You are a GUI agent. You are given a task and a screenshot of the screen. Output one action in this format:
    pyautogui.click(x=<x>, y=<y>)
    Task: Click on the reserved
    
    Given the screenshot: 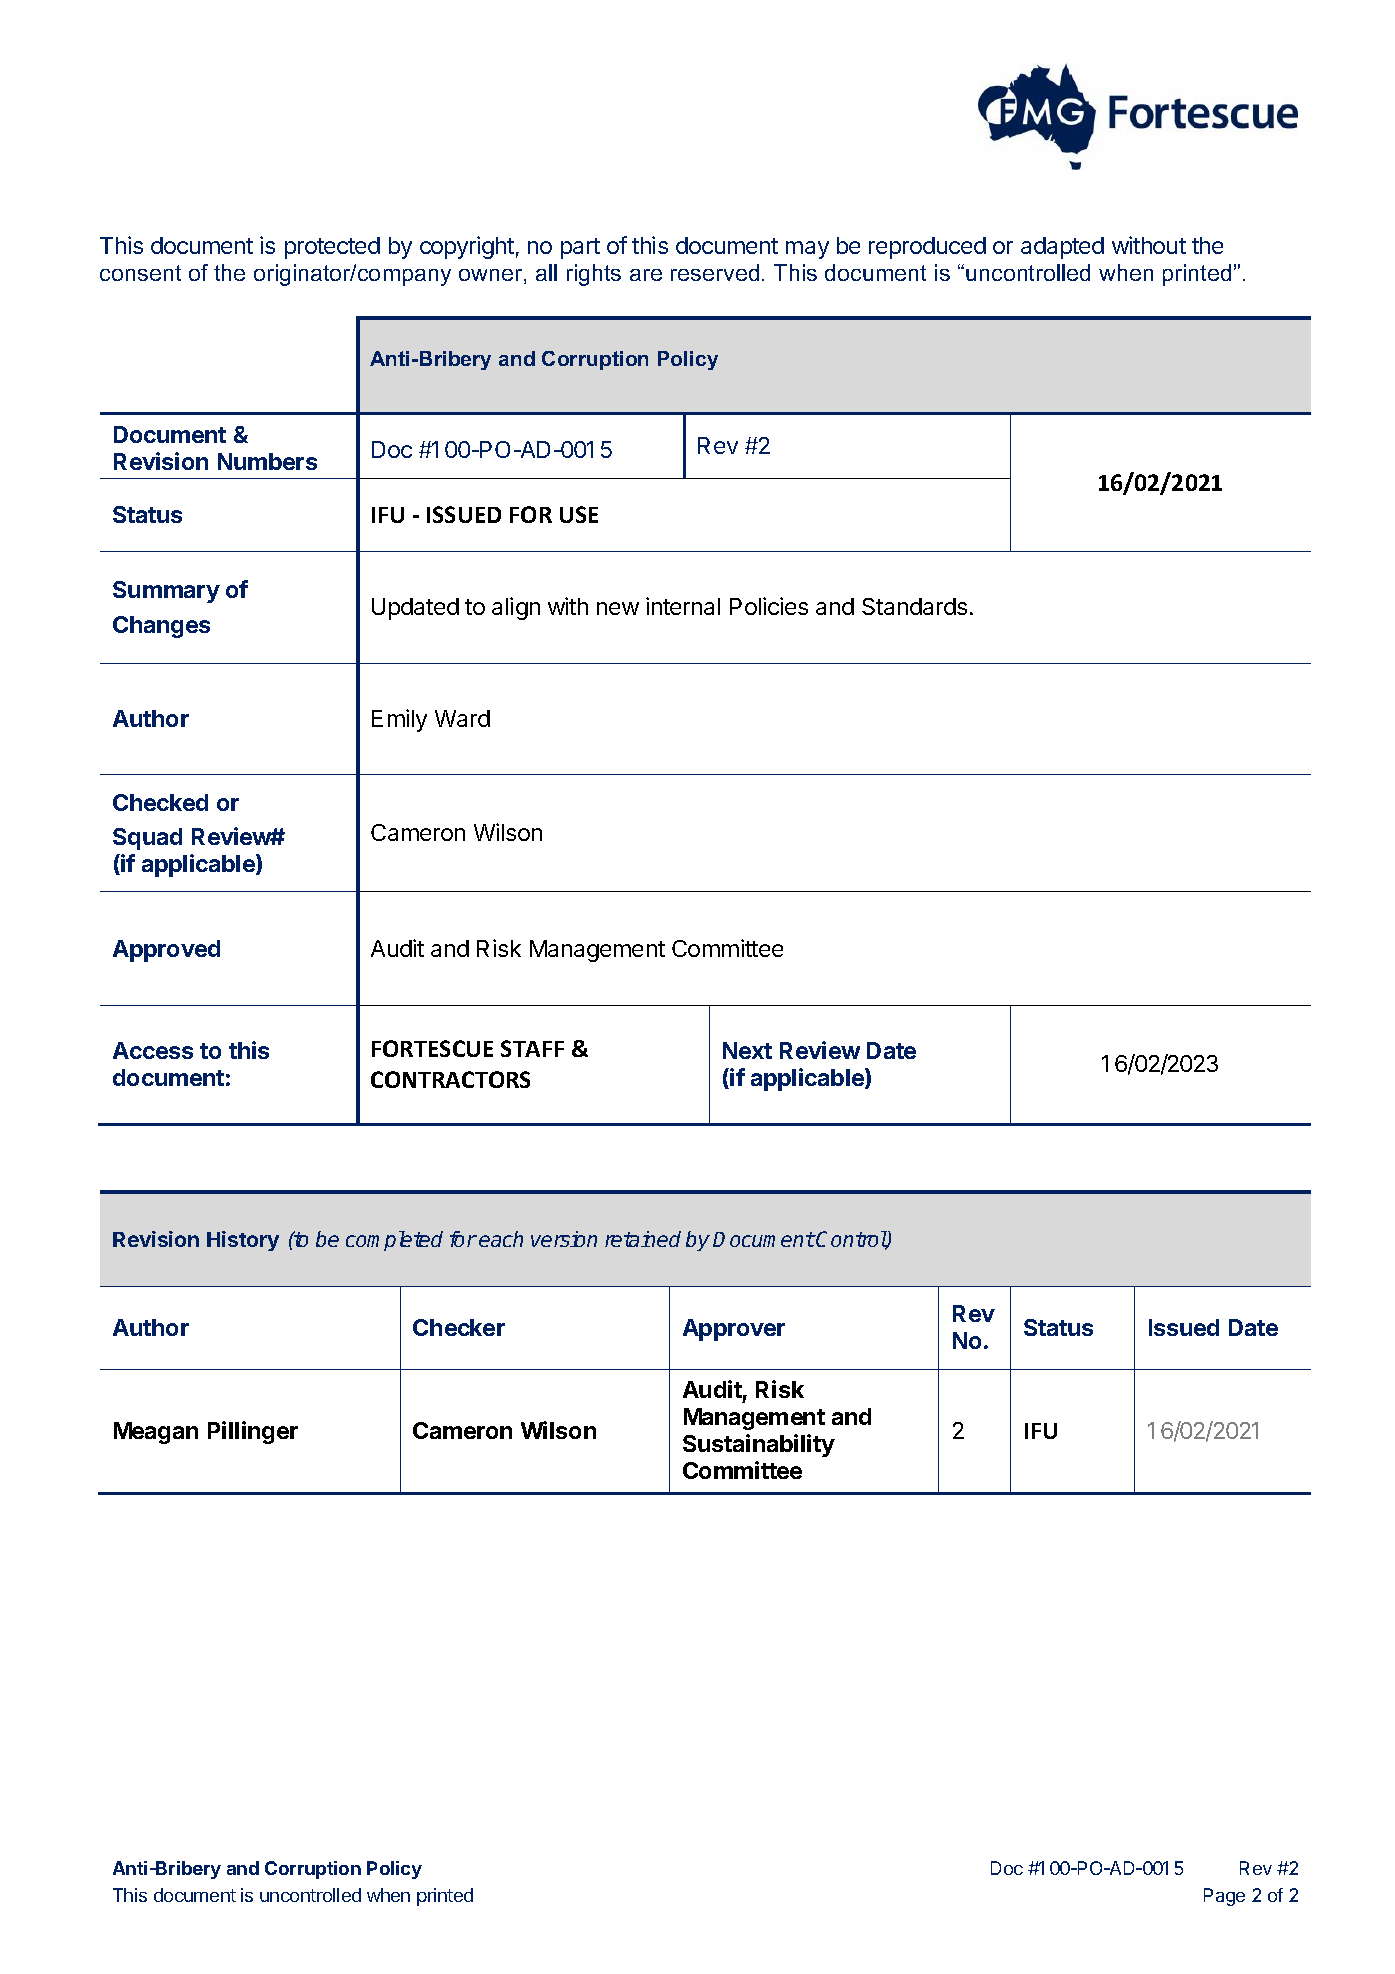 What is the action you would take?
    pyautogui.click(x=715, y=272)
